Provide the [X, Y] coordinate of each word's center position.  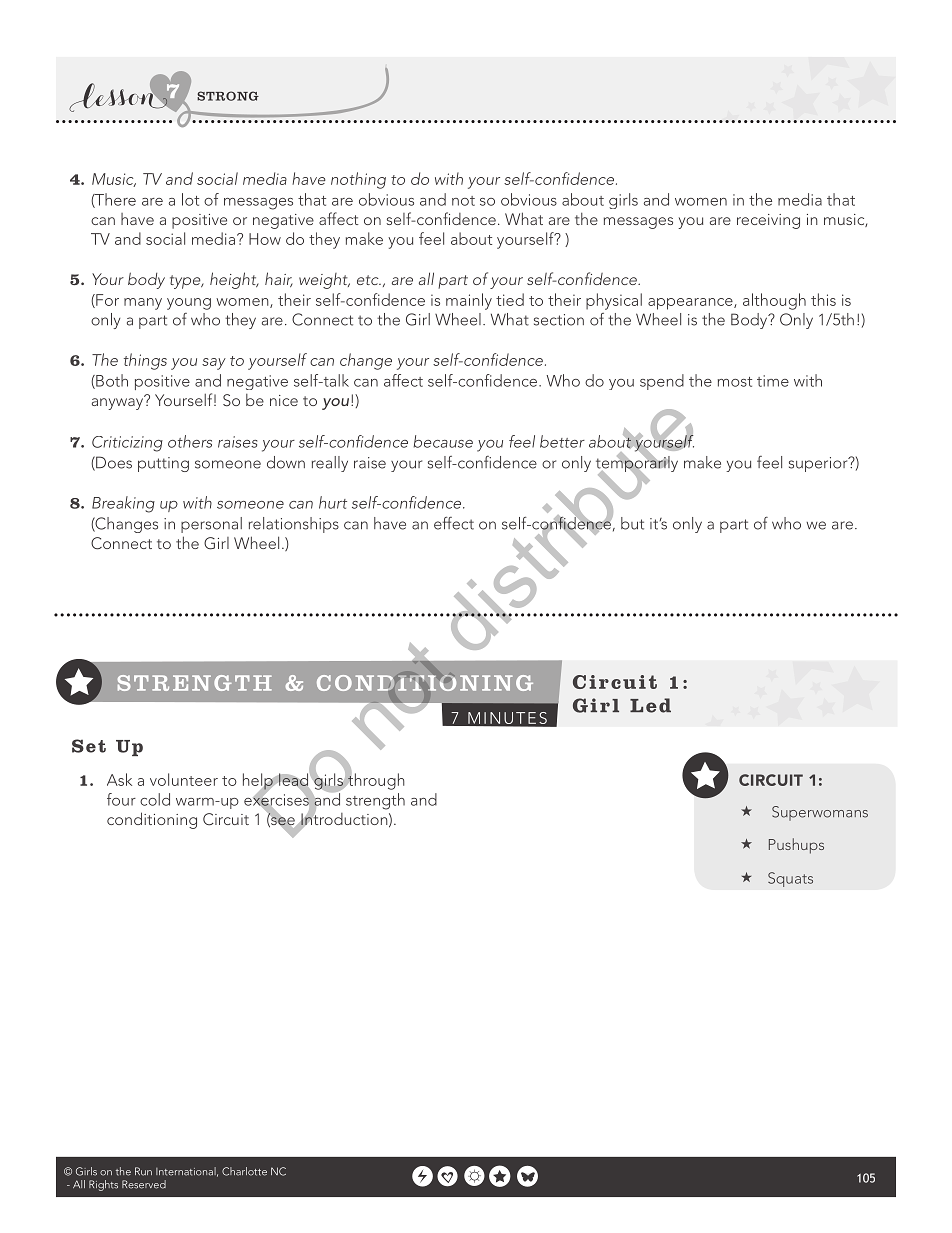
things [145, 361]
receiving [768, 221]
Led [650, 705]
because [443, 441]
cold [155, 799]
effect [454, 523]
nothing [358, 180]
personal [211, 525]
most [734, 382]
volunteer [184, 779]
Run [143, 1171]
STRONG [228, 96]
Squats [790, 879]
